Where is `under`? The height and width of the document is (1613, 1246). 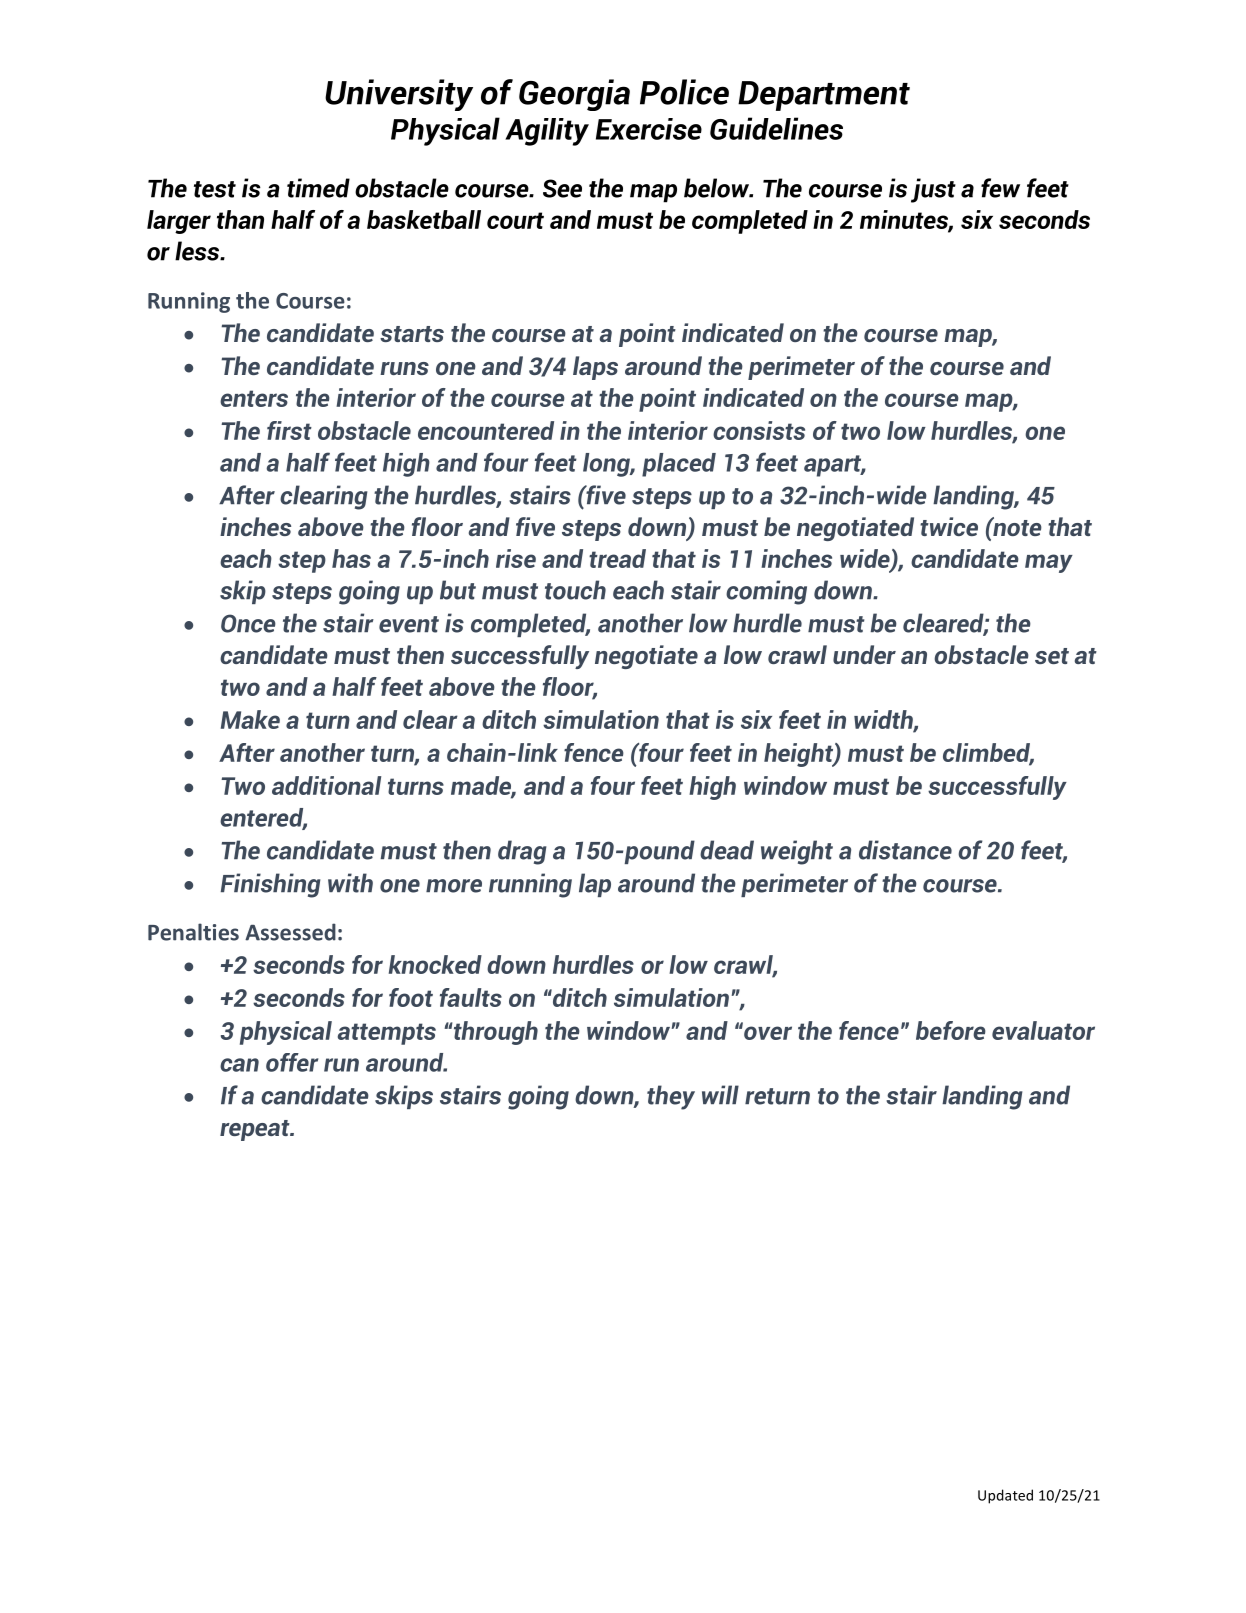 under is located at coordinates (864, 654).
